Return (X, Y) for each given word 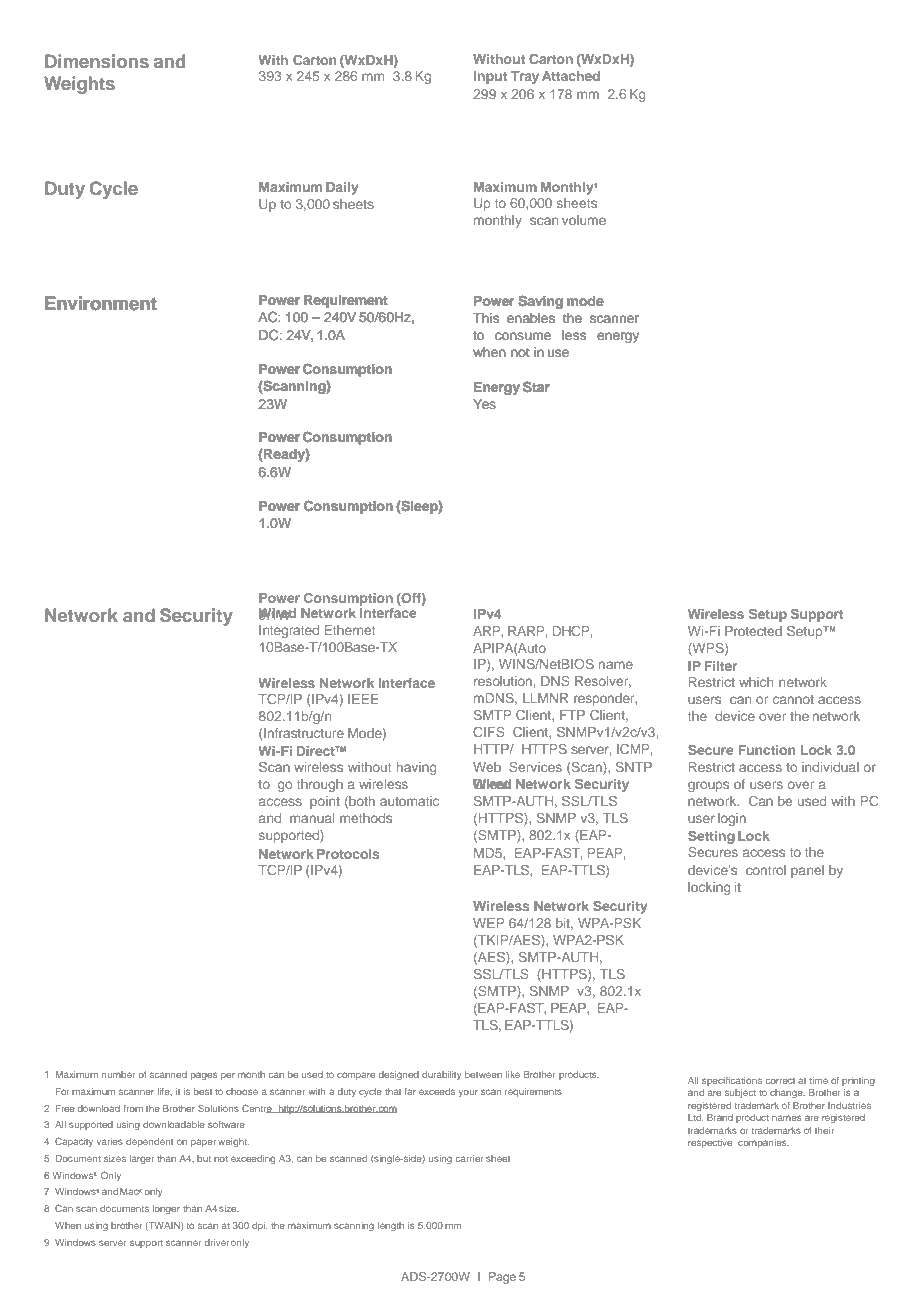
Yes (484, 404)
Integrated (289, 631)
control (766, 870)
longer (166, 1209)
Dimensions (97, 61)
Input (490, 77)
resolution (503, 681)
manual (312, 818)
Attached (571, 76)
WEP (489, 923)
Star (536, 387)
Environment (100, 303)
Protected (753, 631)
